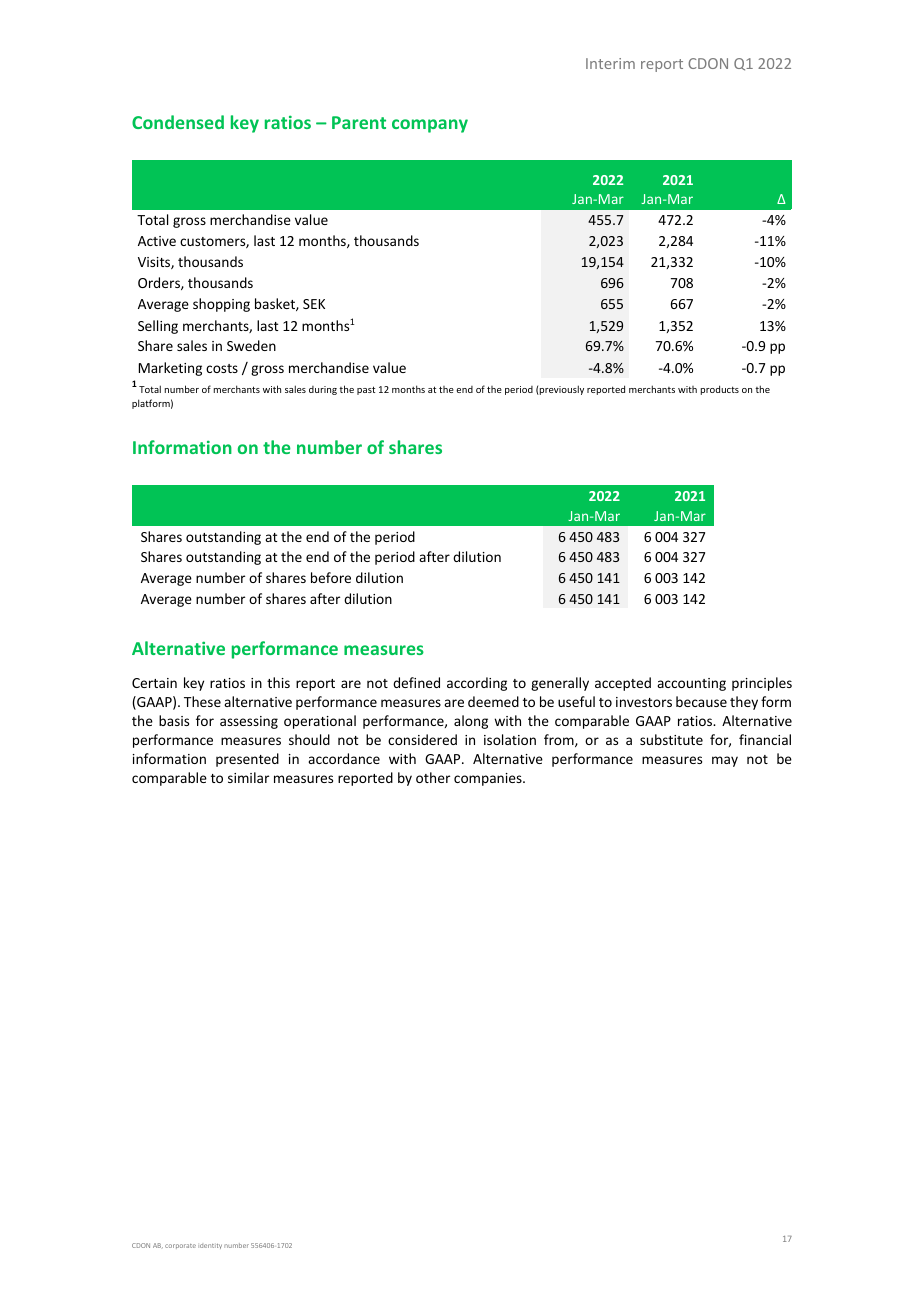  I want to click on company, so click(430, 126).
